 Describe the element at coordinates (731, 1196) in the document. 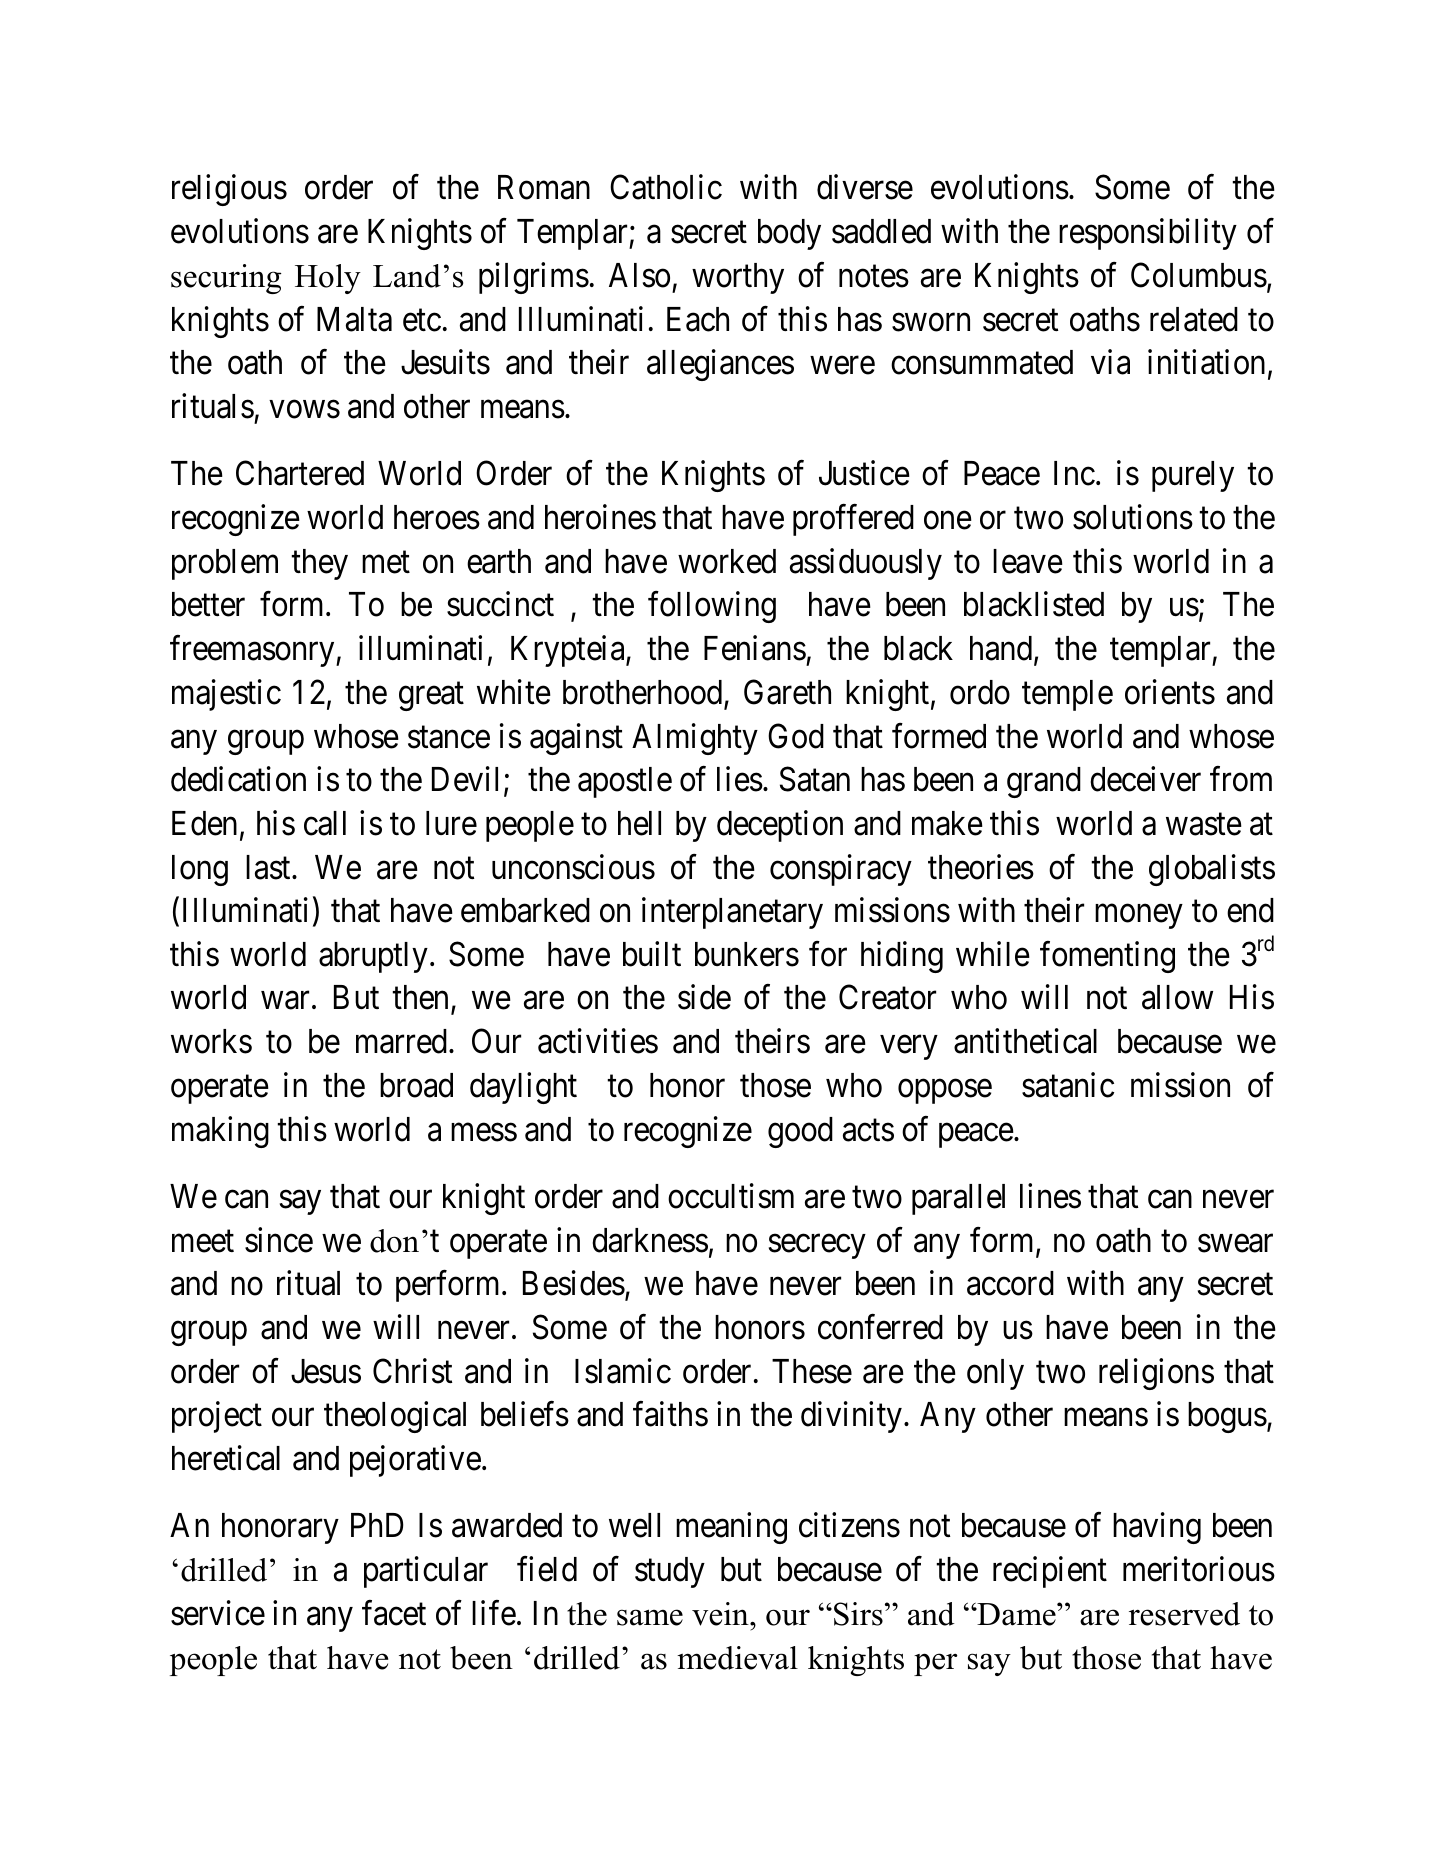

I see `occultism` at that location.
